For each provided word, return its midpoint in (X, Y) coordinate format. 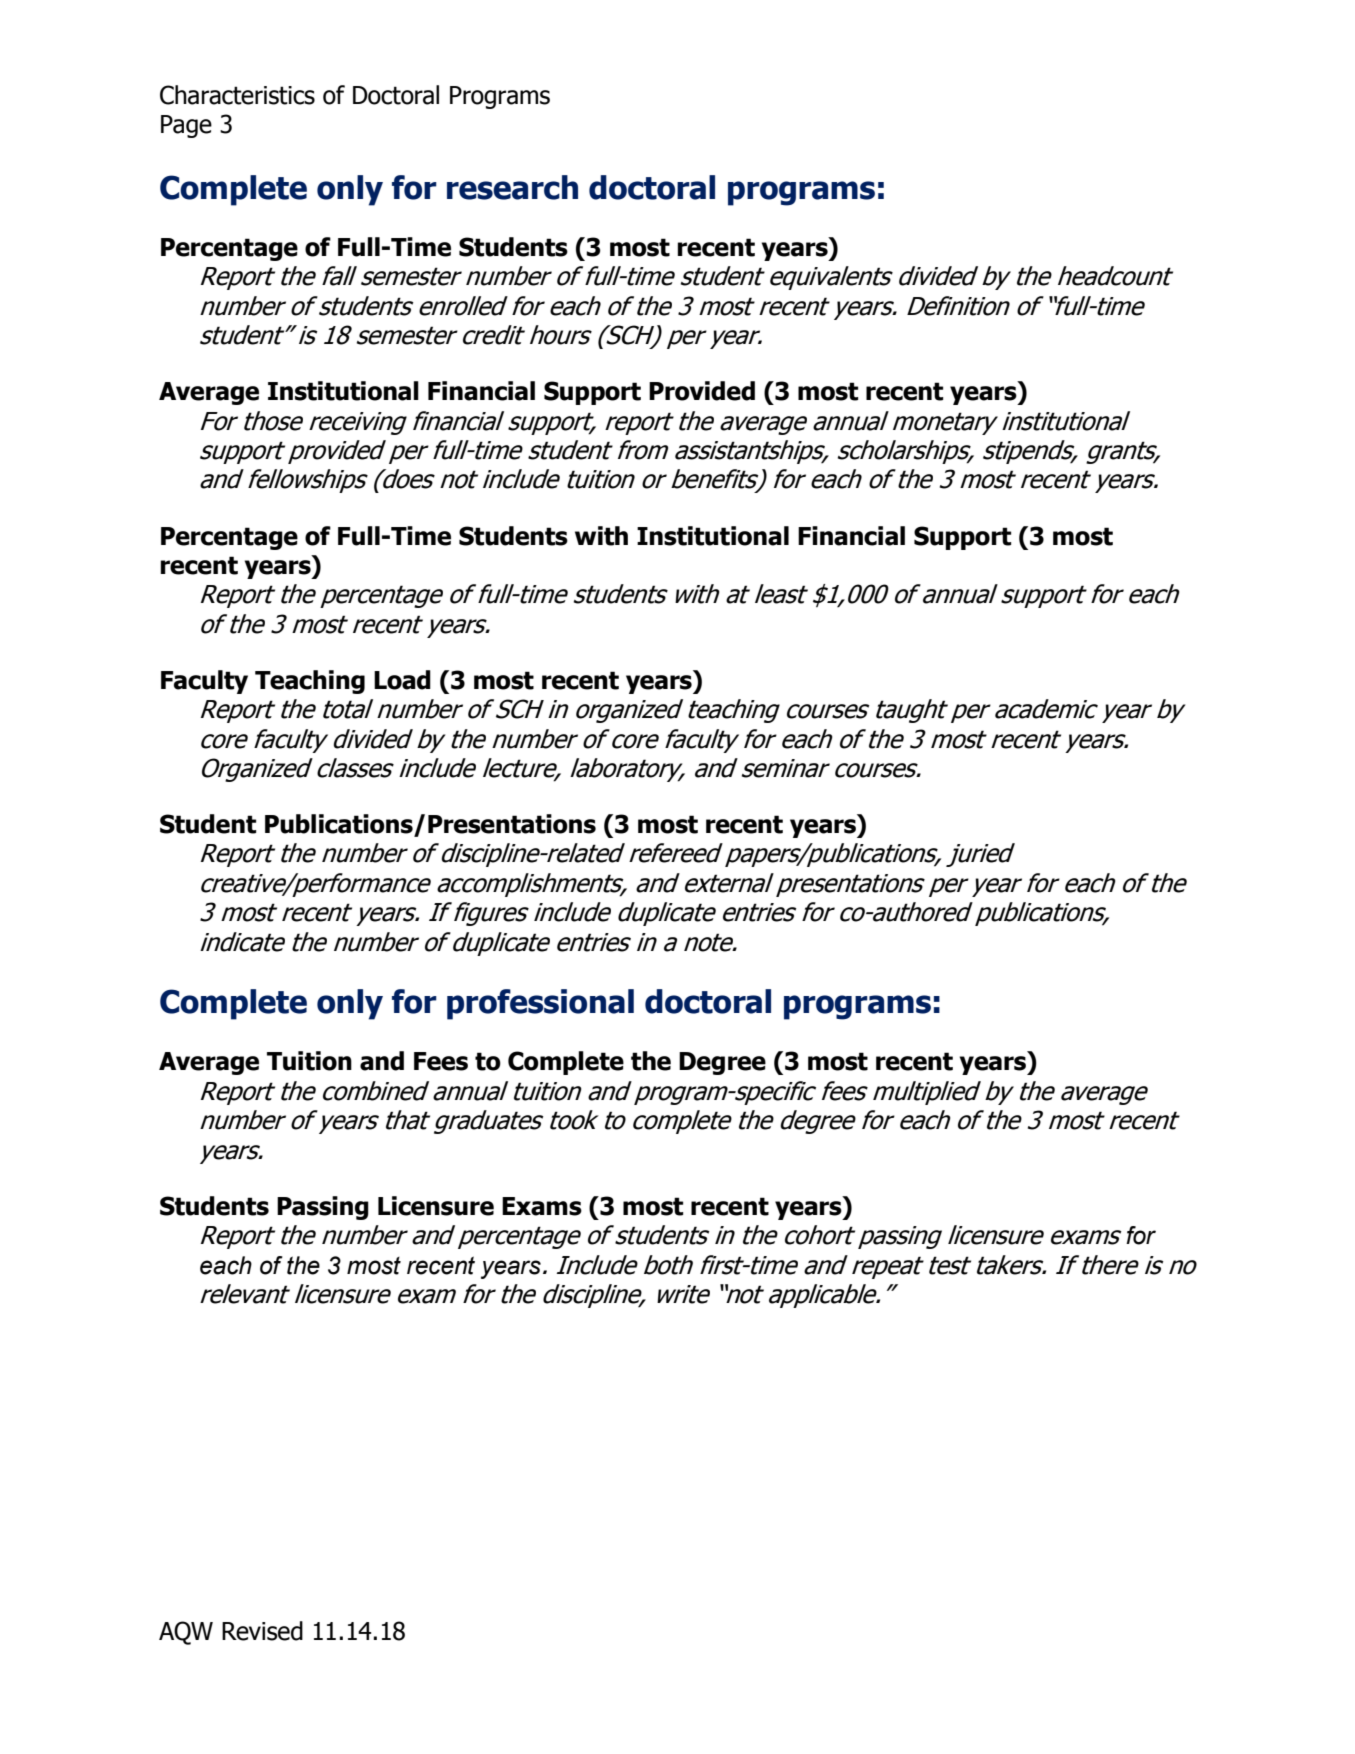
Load (402, 680)
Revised (262, 1631)
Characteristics (237, 95)
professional (540, 1004)
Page (186, 126)
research (512, 187)
